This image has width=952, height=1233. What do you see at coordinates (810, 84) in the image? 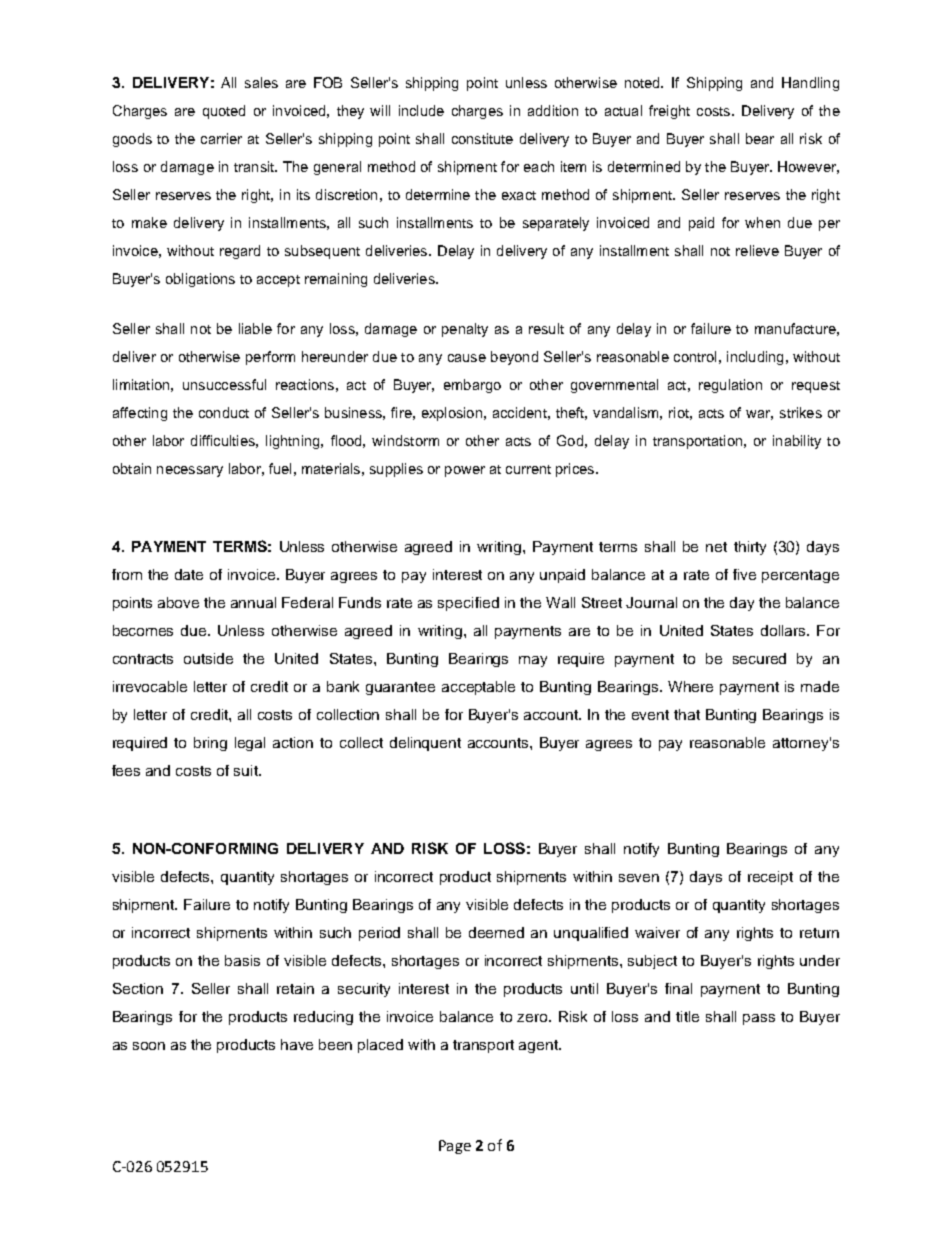
I see `Handling` at bounding box center [810, 84].
